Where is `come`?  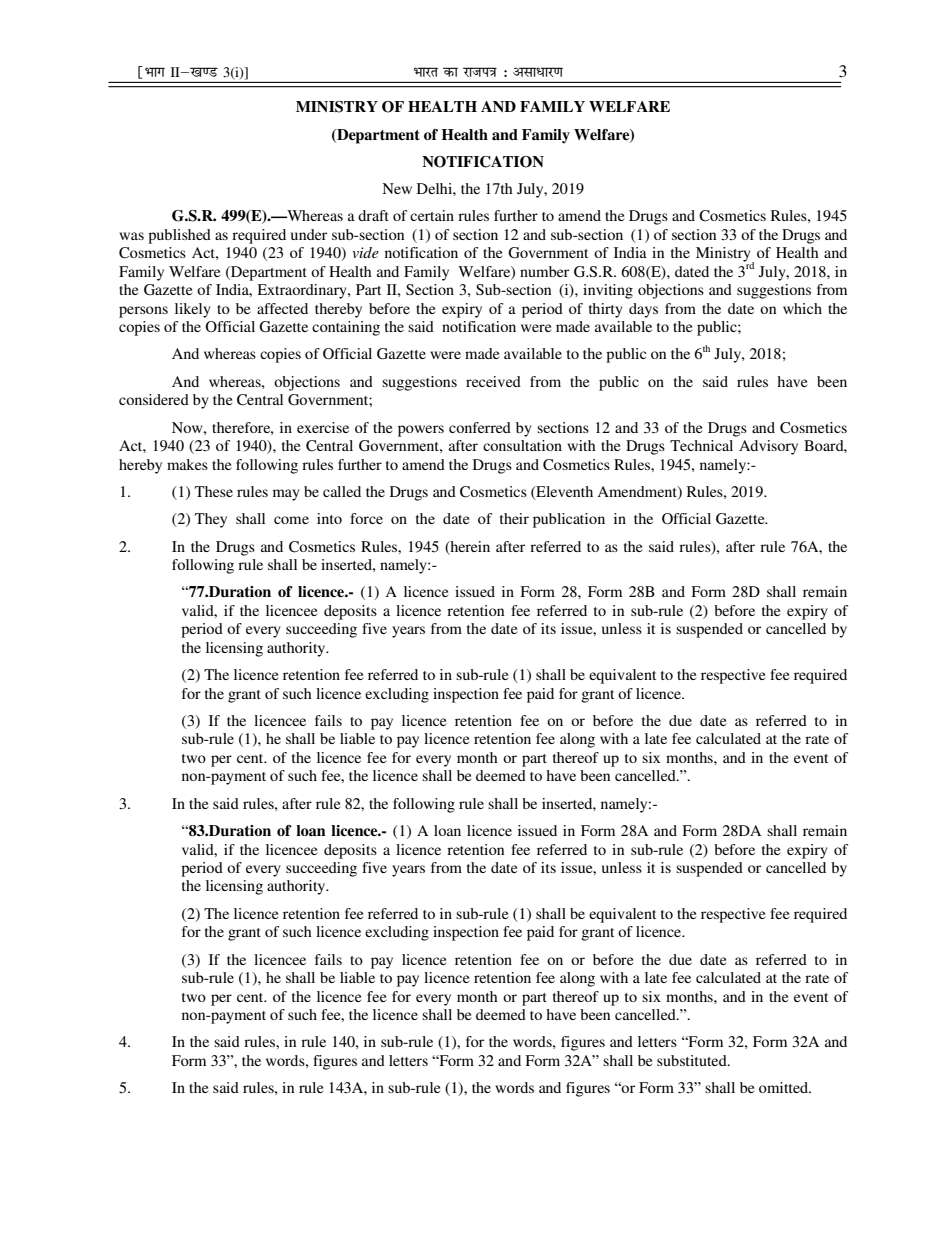 come is located at coordinates (291, 520).
